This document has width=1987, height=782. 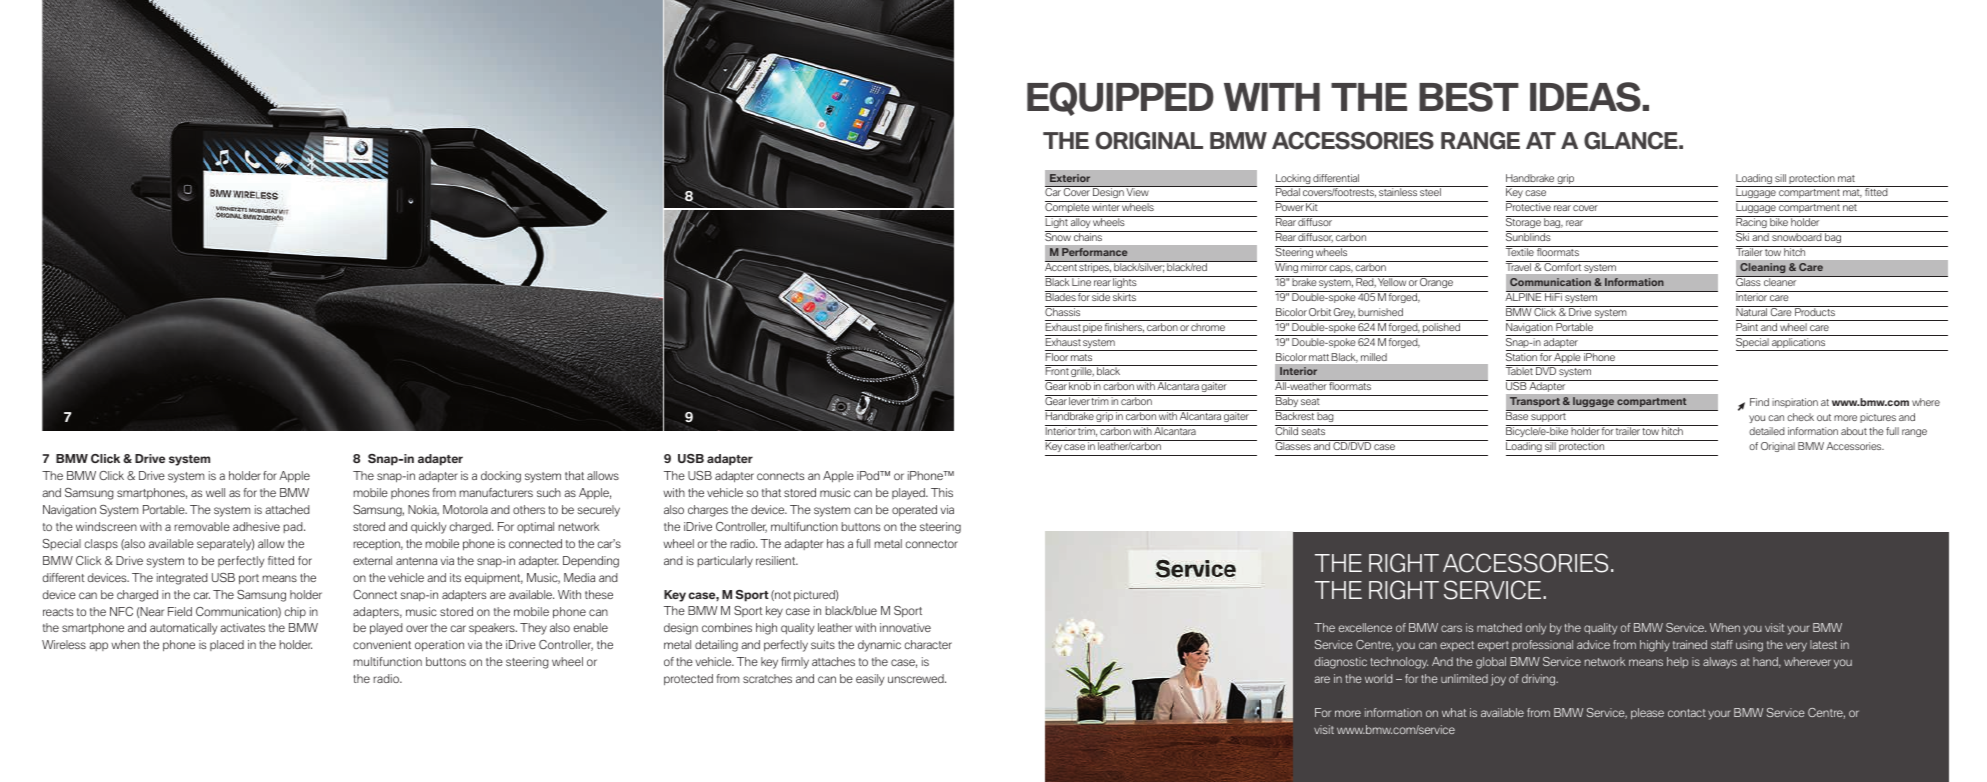 I want to click on Natural, so click(x=1753, y=311).
